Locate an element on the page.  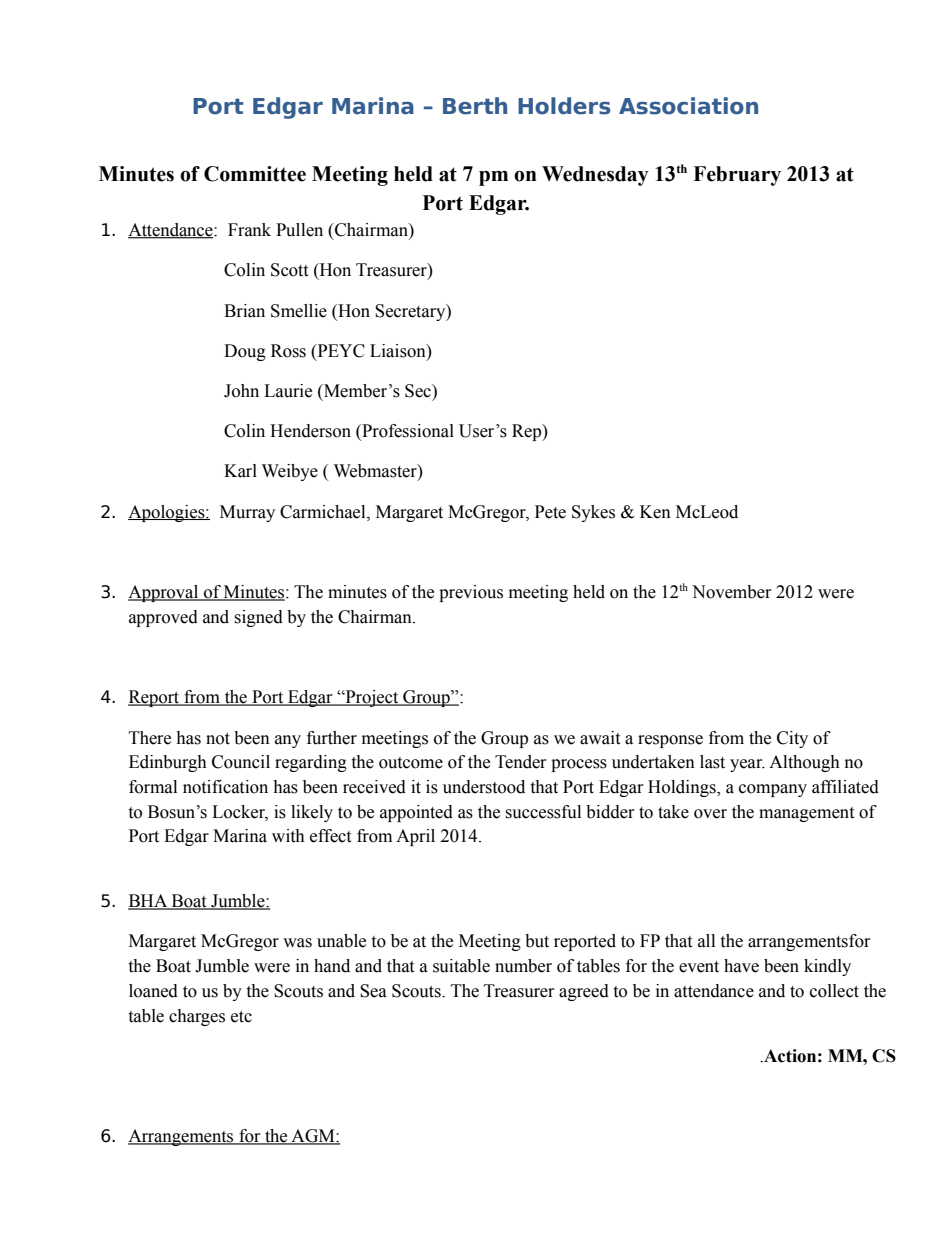
Professional is located at coordinates (407, 432).
